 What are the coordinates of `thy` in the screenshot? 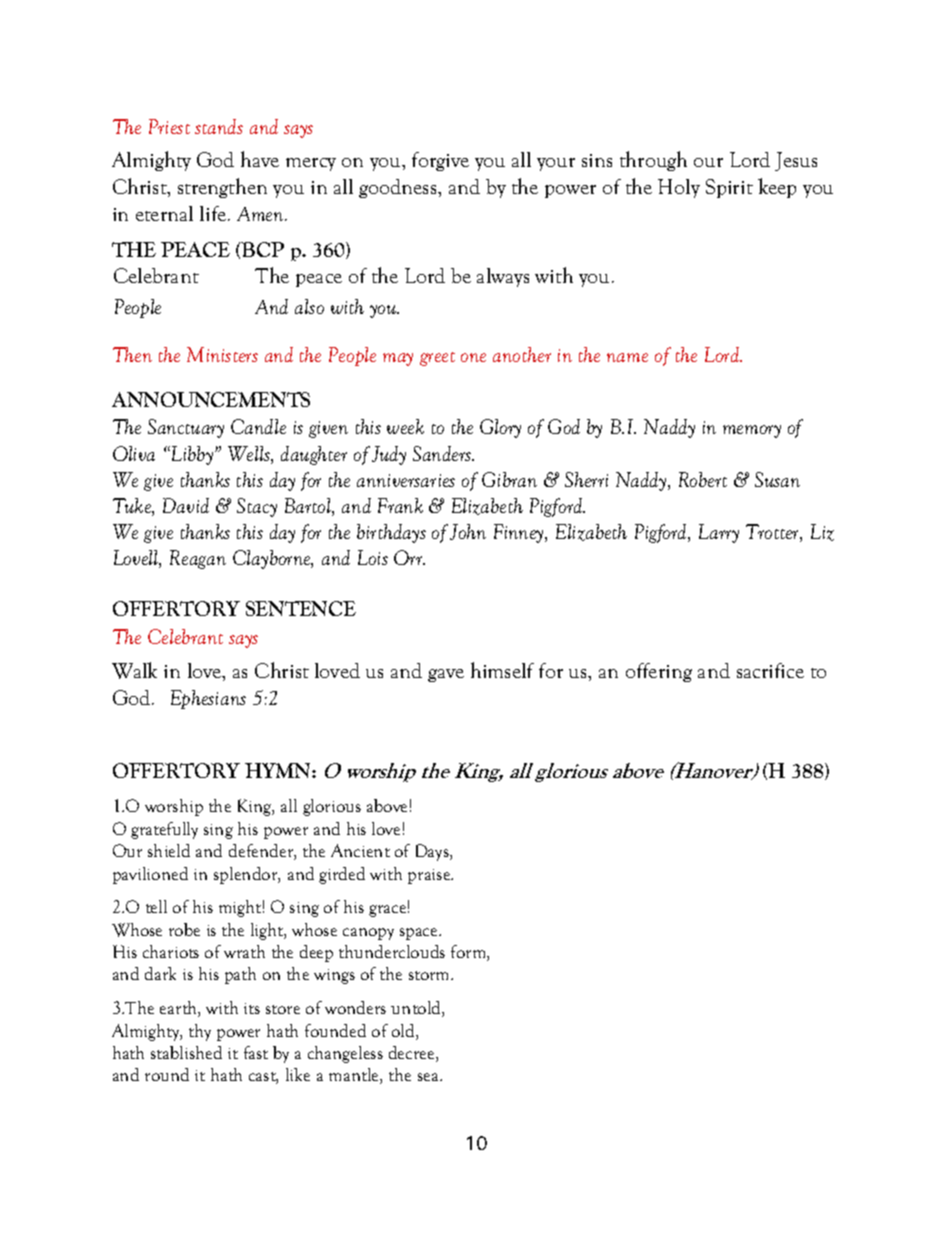 It's located at (200, 1032).
